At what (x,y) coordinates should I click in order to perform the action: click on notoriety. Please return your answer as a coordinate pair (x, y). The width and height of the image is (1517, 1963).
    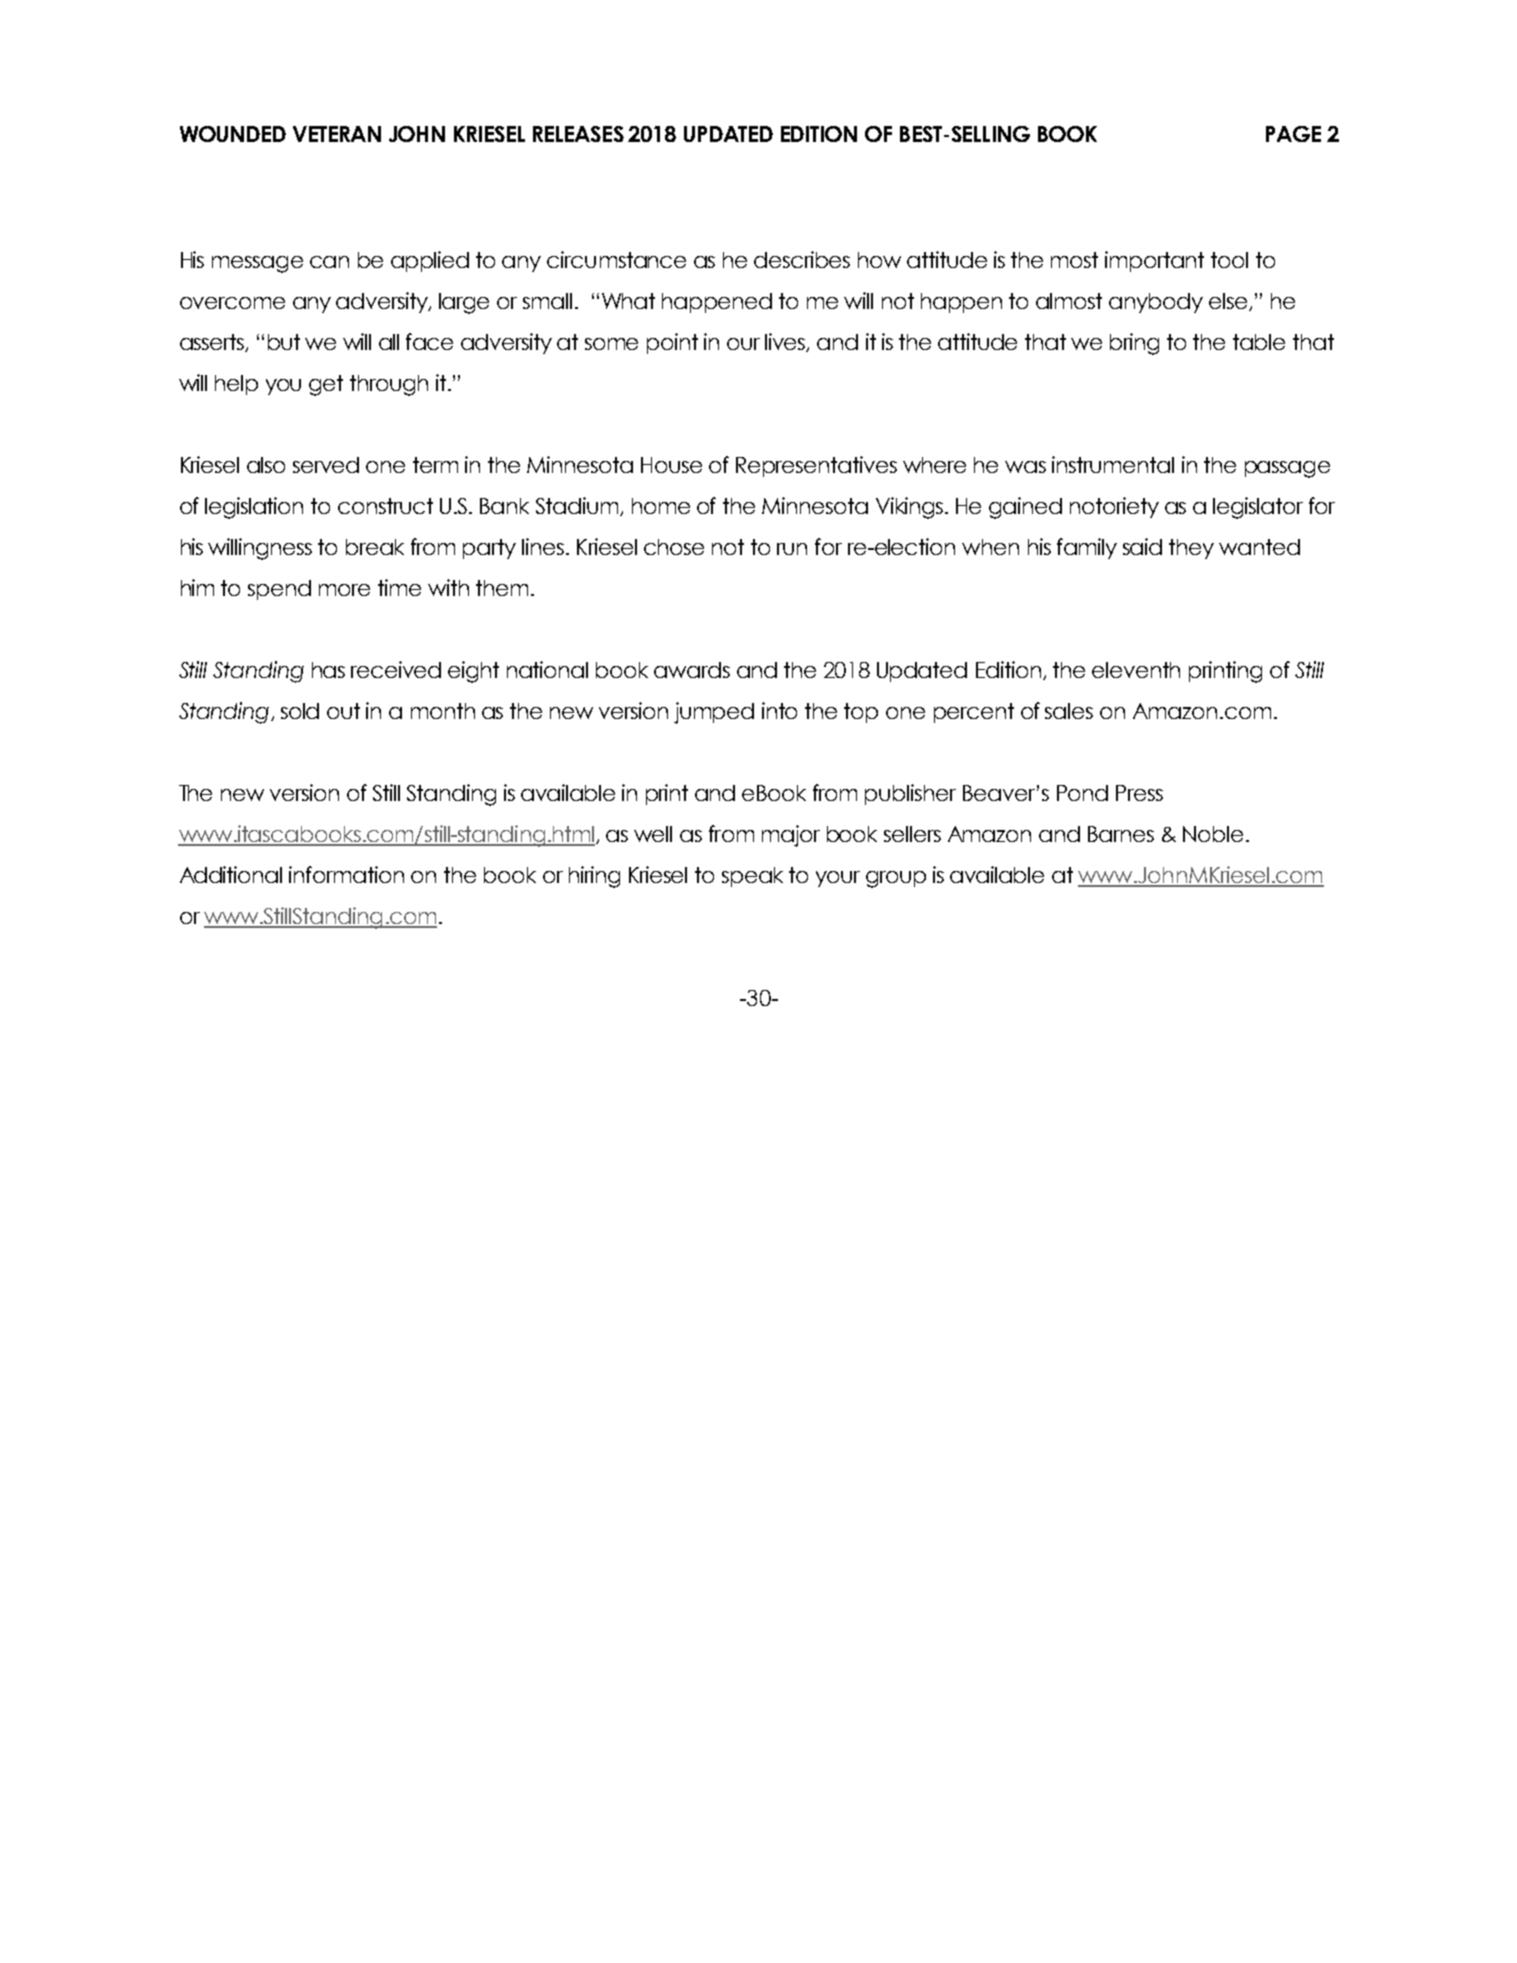
    Looking at the image, I should click on (1114, 507).
